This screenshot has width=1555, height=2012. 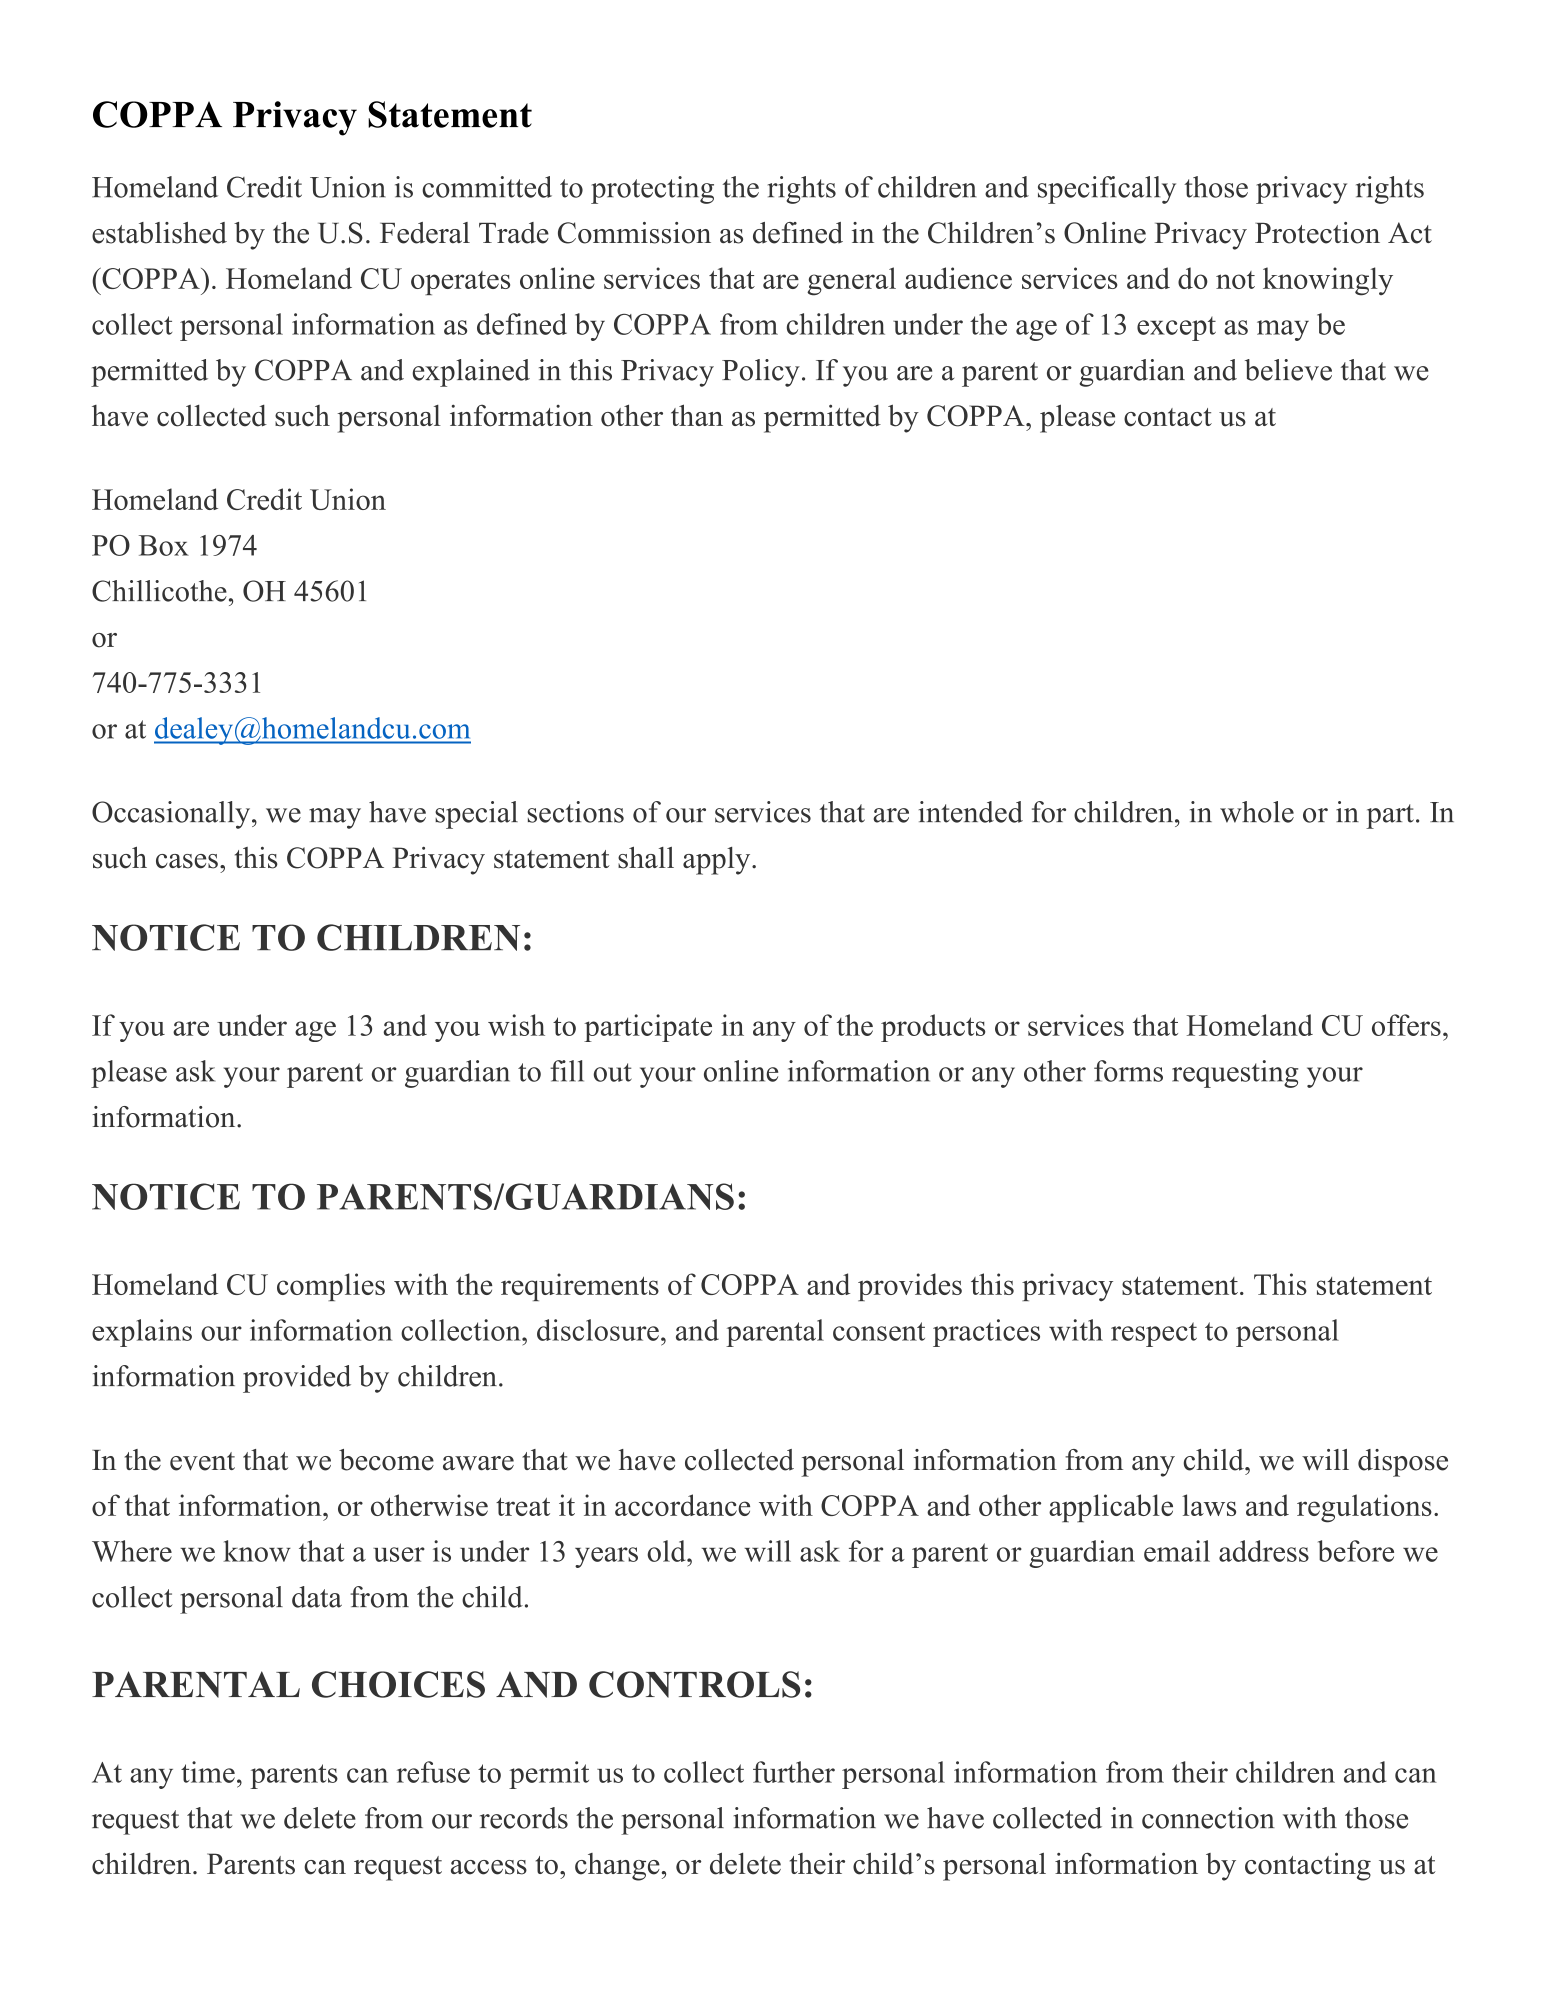 What do you see at coordinates (1128, 1071) in the screenshot?
I see `forms` at bounding box center [1128, 1071].
